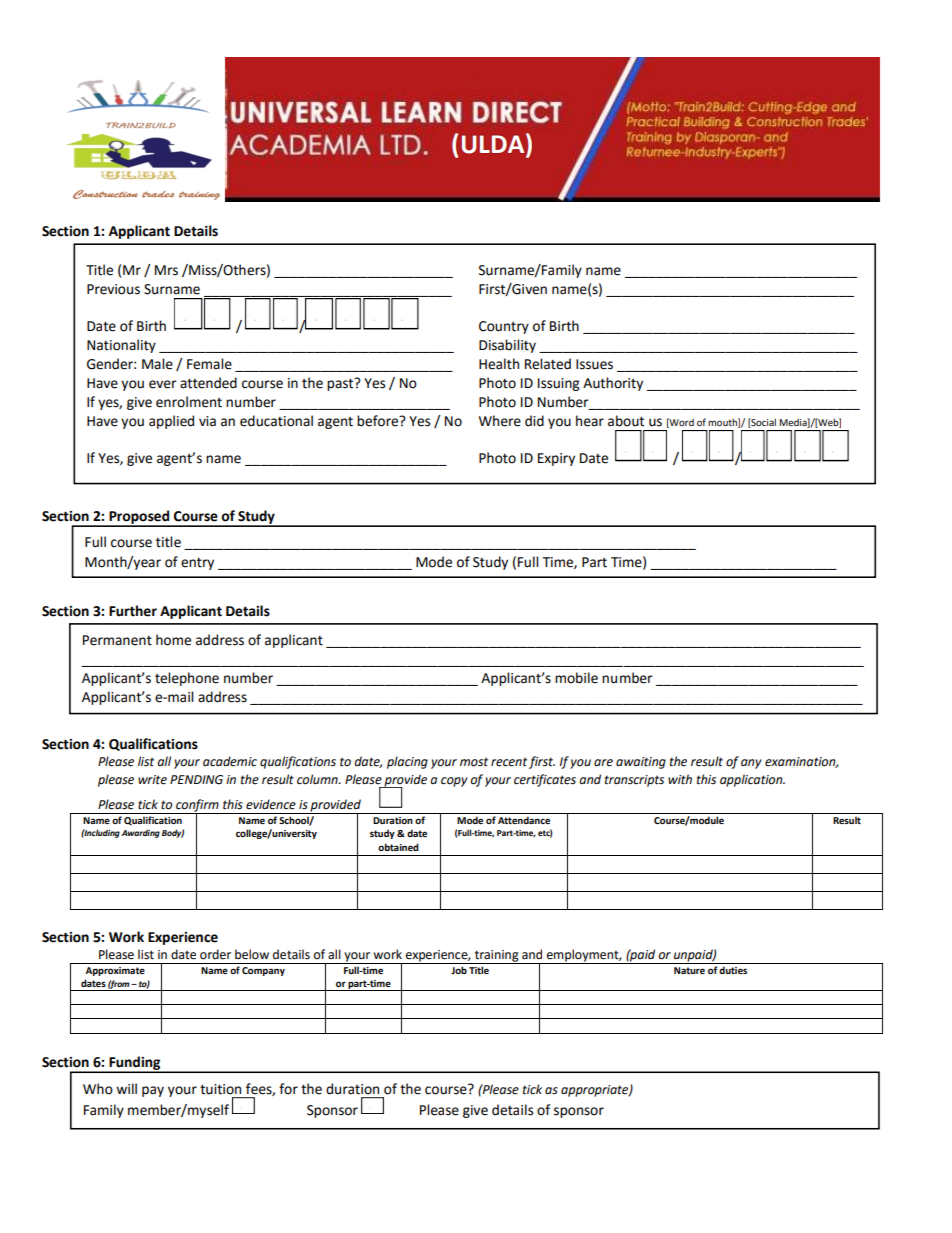 The image size is (952, 1233). I want to click on Country, so click(504, 327).
